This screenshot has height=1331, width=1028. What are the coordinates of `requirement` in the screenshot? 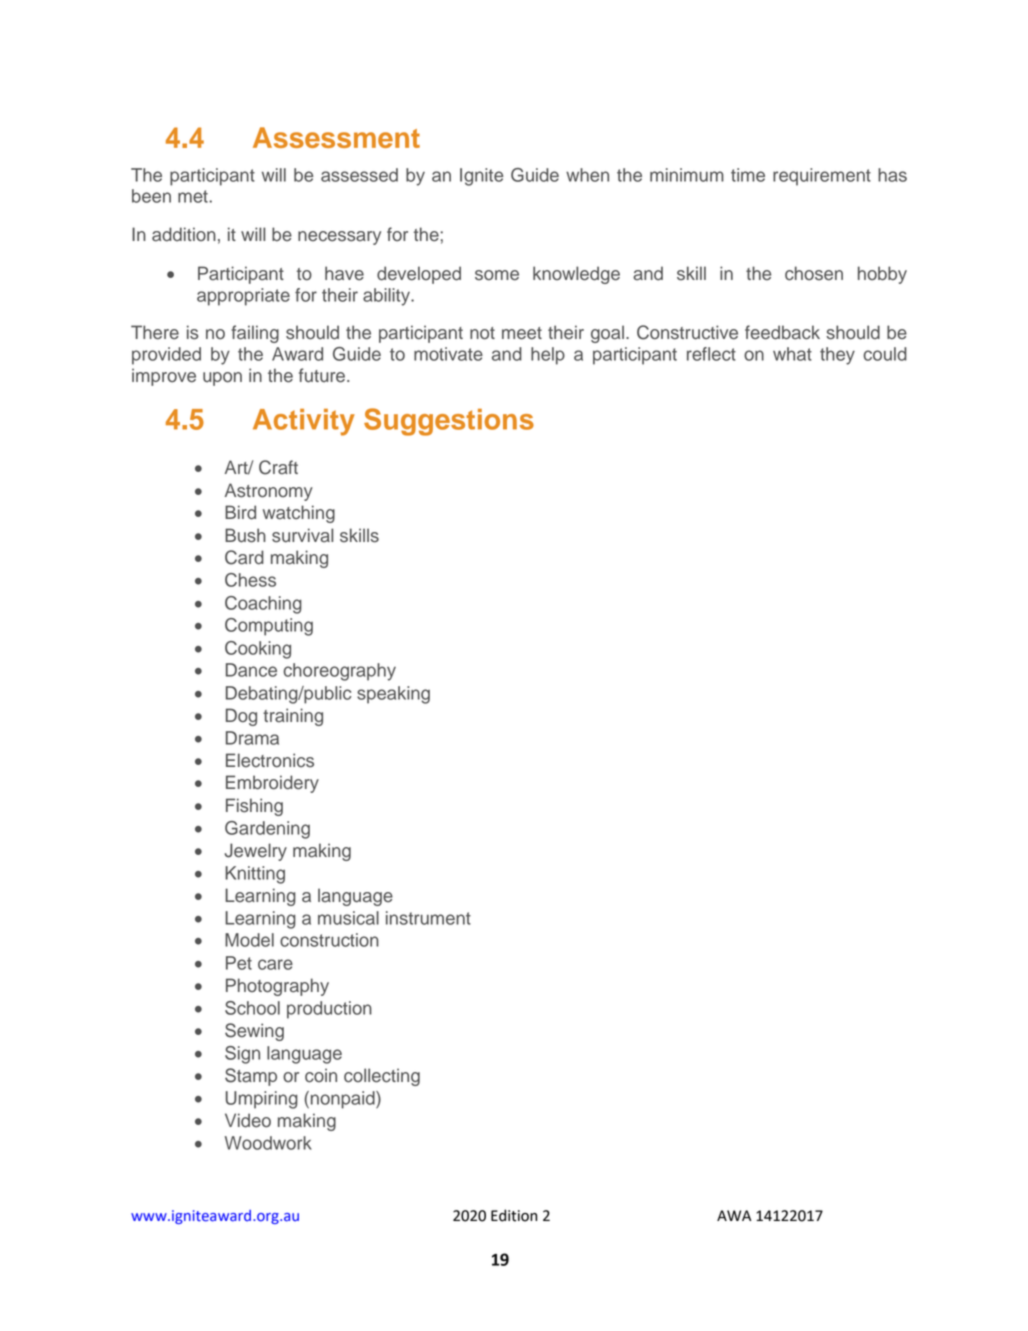 It's located at (822, 177).
